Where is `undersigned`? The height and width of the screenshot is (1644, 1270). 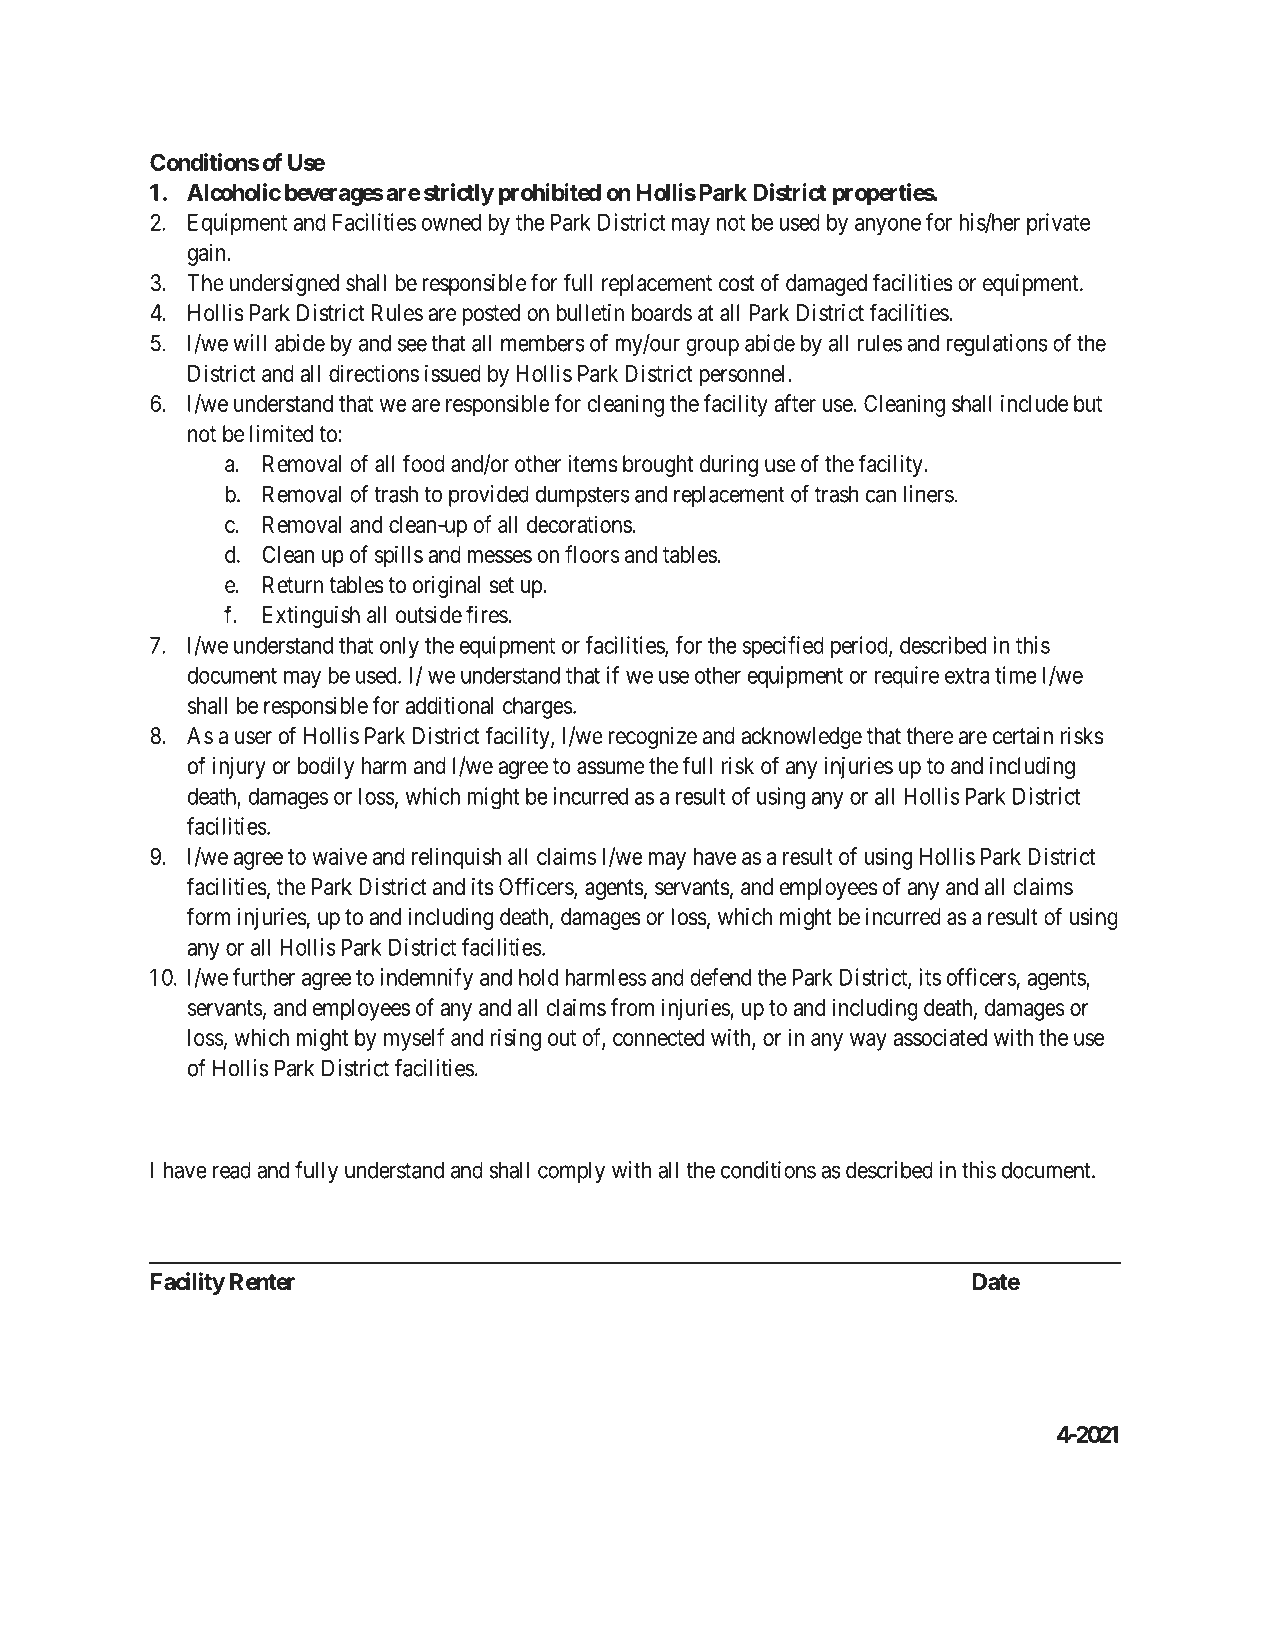
undersigned is located at coordinates (284, 285).
